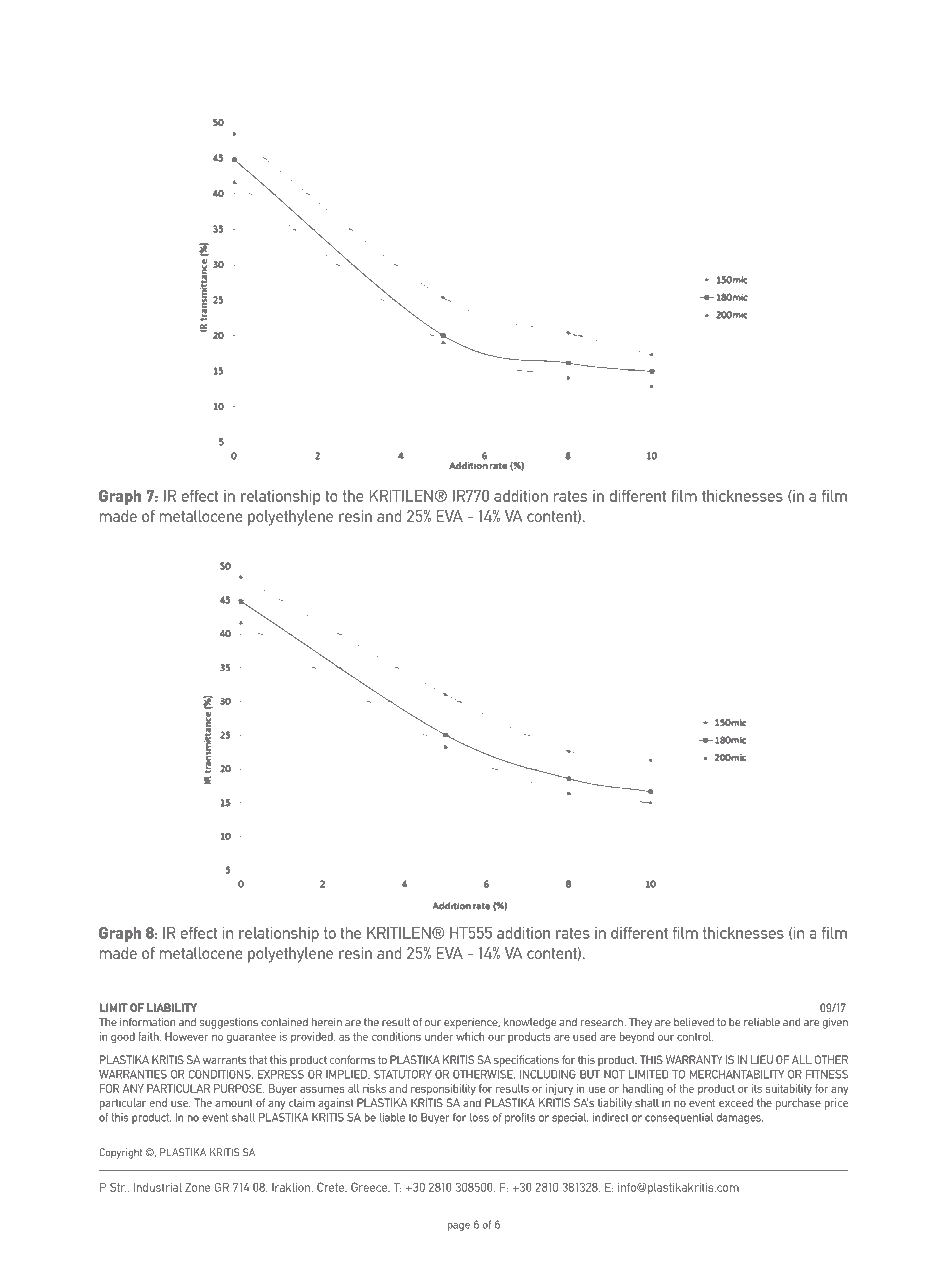  What do you see at coordinates (459, 1227) in the page?
I see `page` at bounding box center [459, 1227].
